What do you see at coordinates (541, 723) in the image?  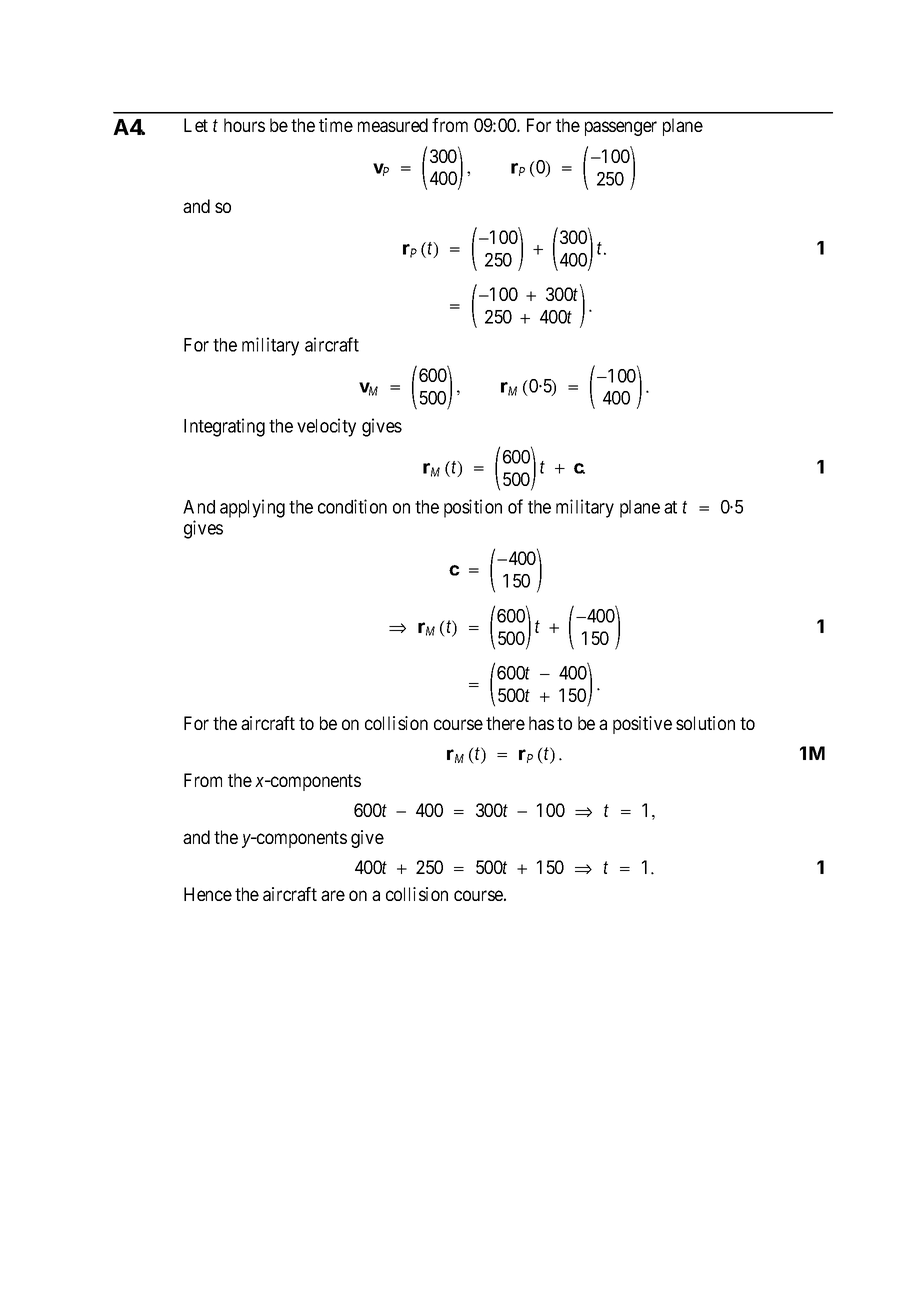 I see `has` at bounding box center [541, 723].
